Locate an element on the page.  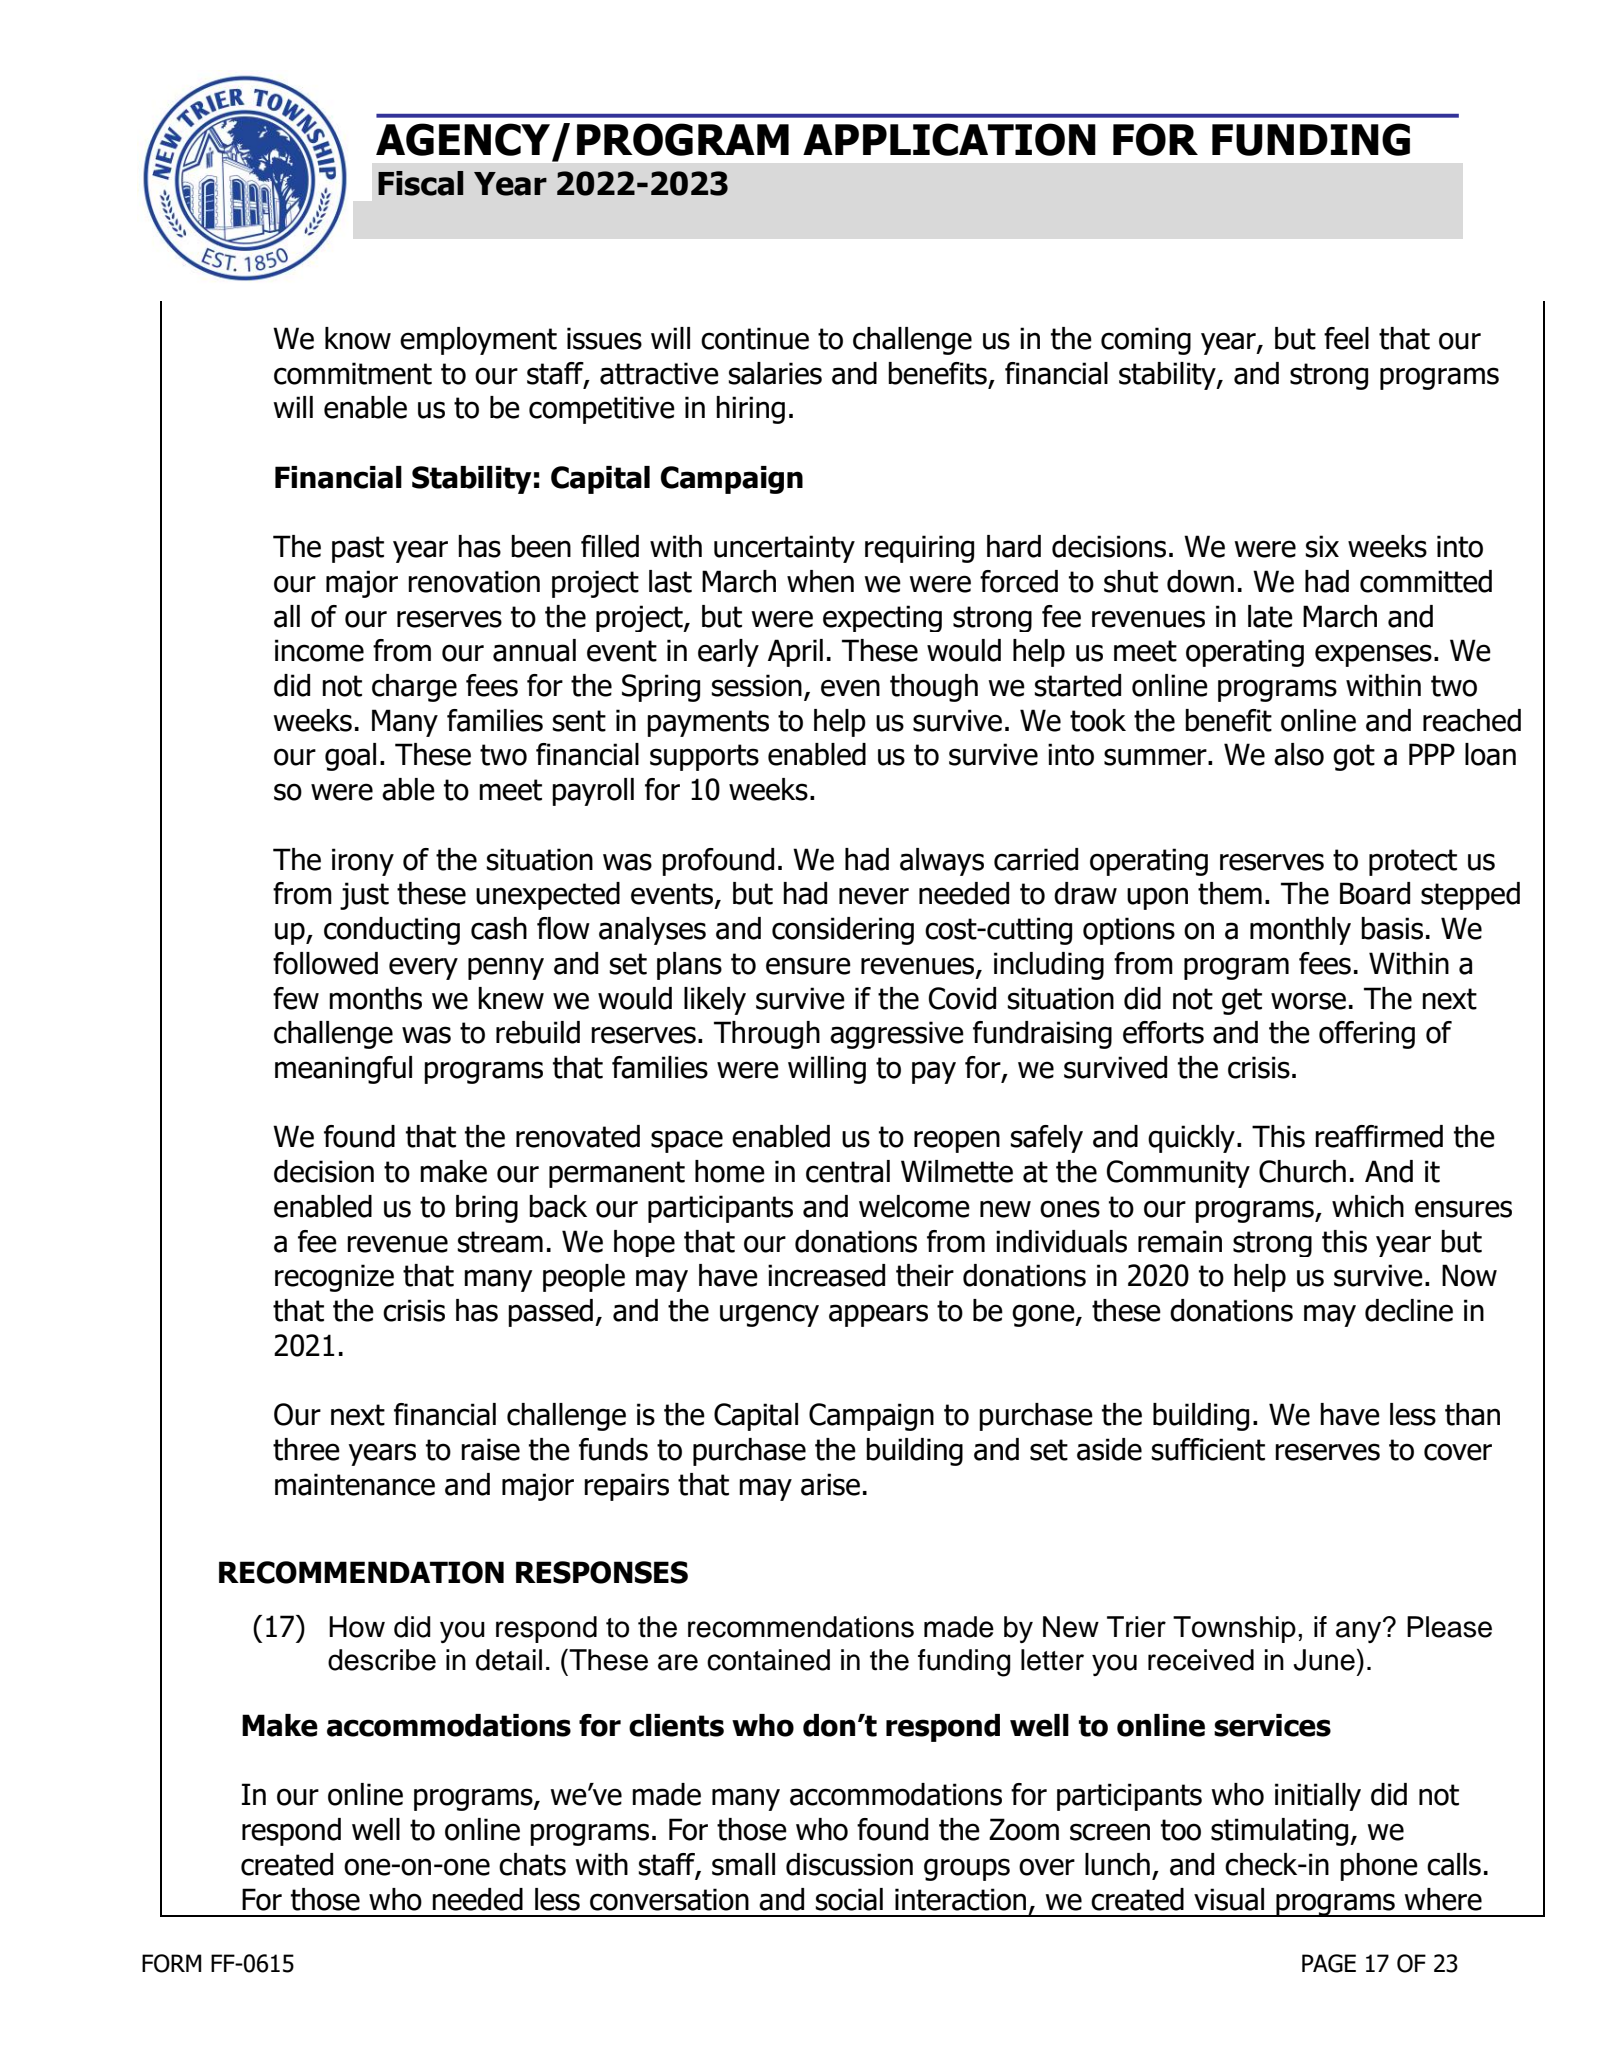
Township is located at coordinates (1234, 1629).
